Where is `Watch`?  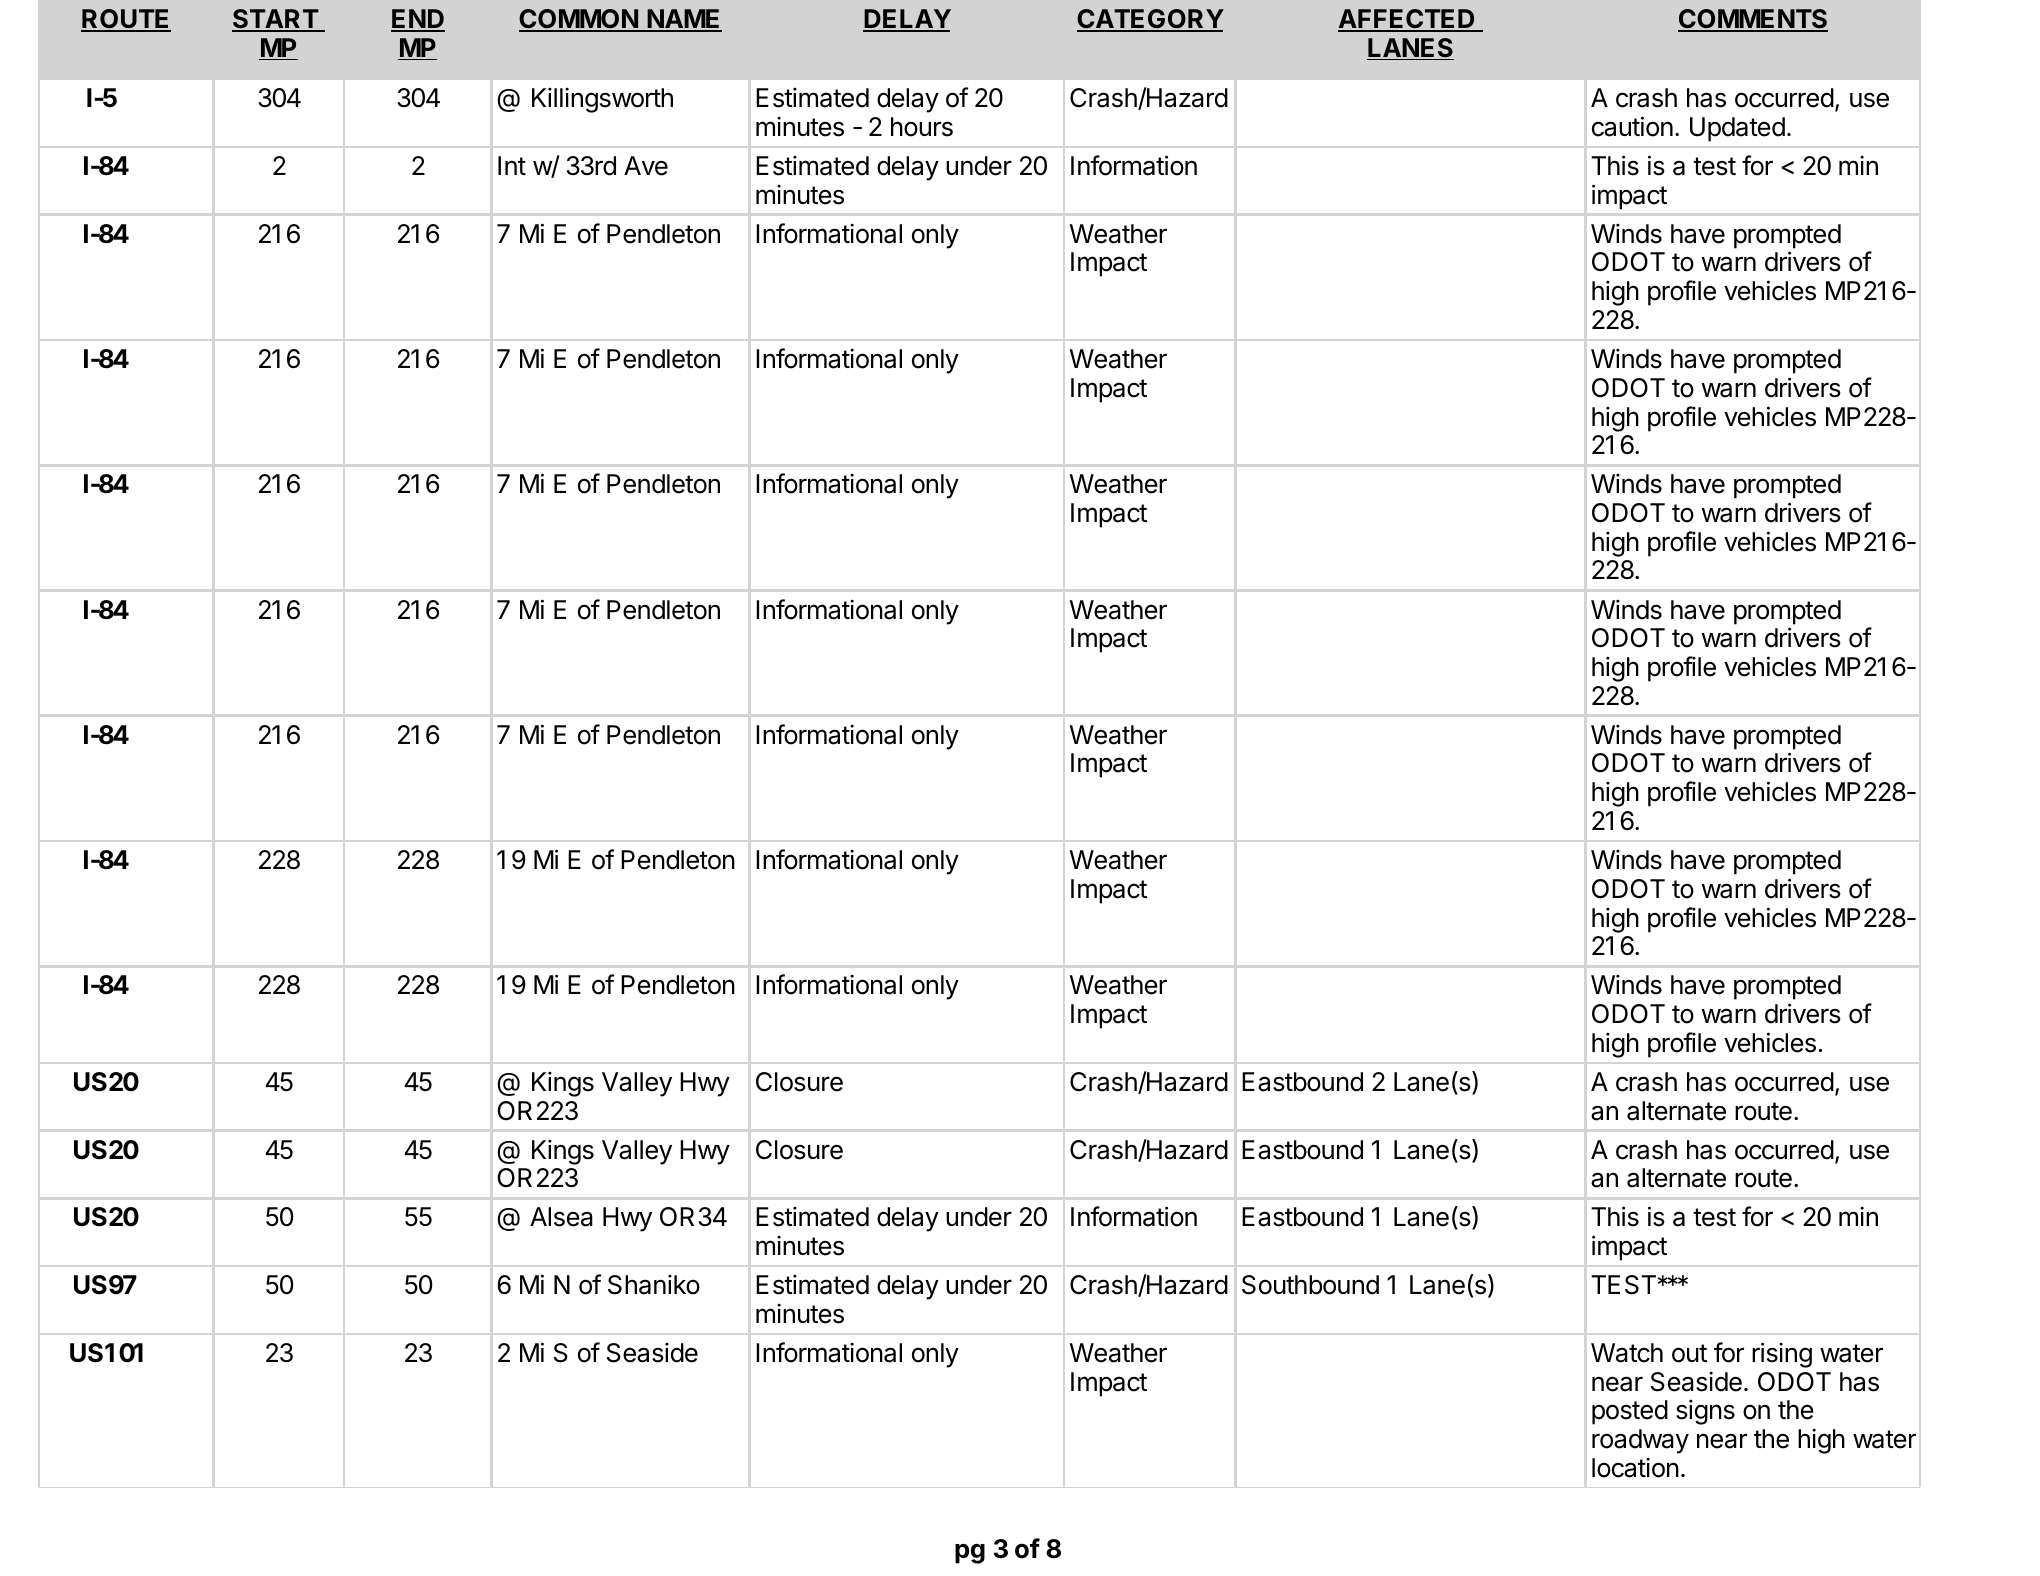
Watch is located at coordinates (1627, 1353).
